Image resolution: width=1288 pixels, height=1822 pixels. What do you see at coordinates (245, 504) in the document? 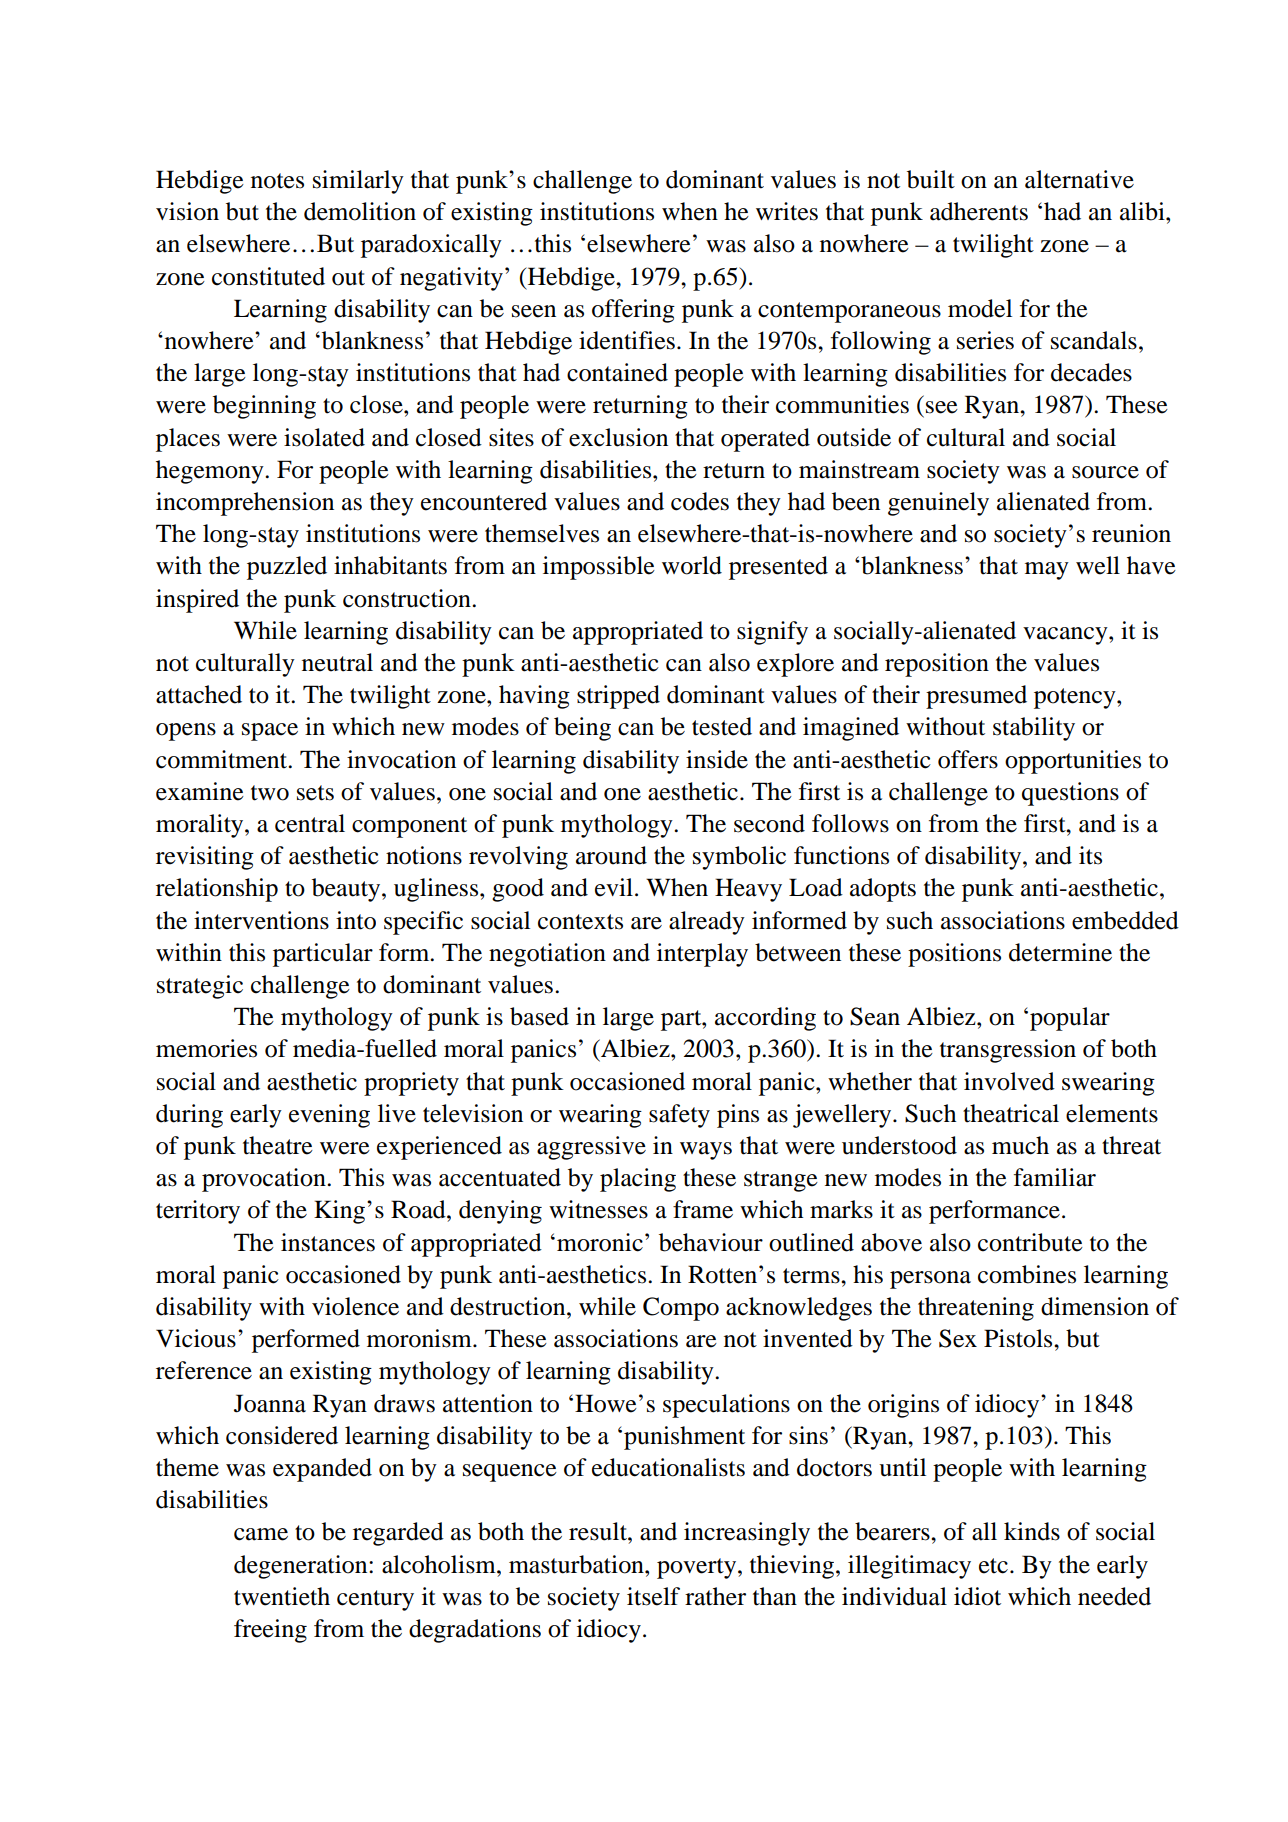
I see `incomprehension` at bounding box center [245, 504].
